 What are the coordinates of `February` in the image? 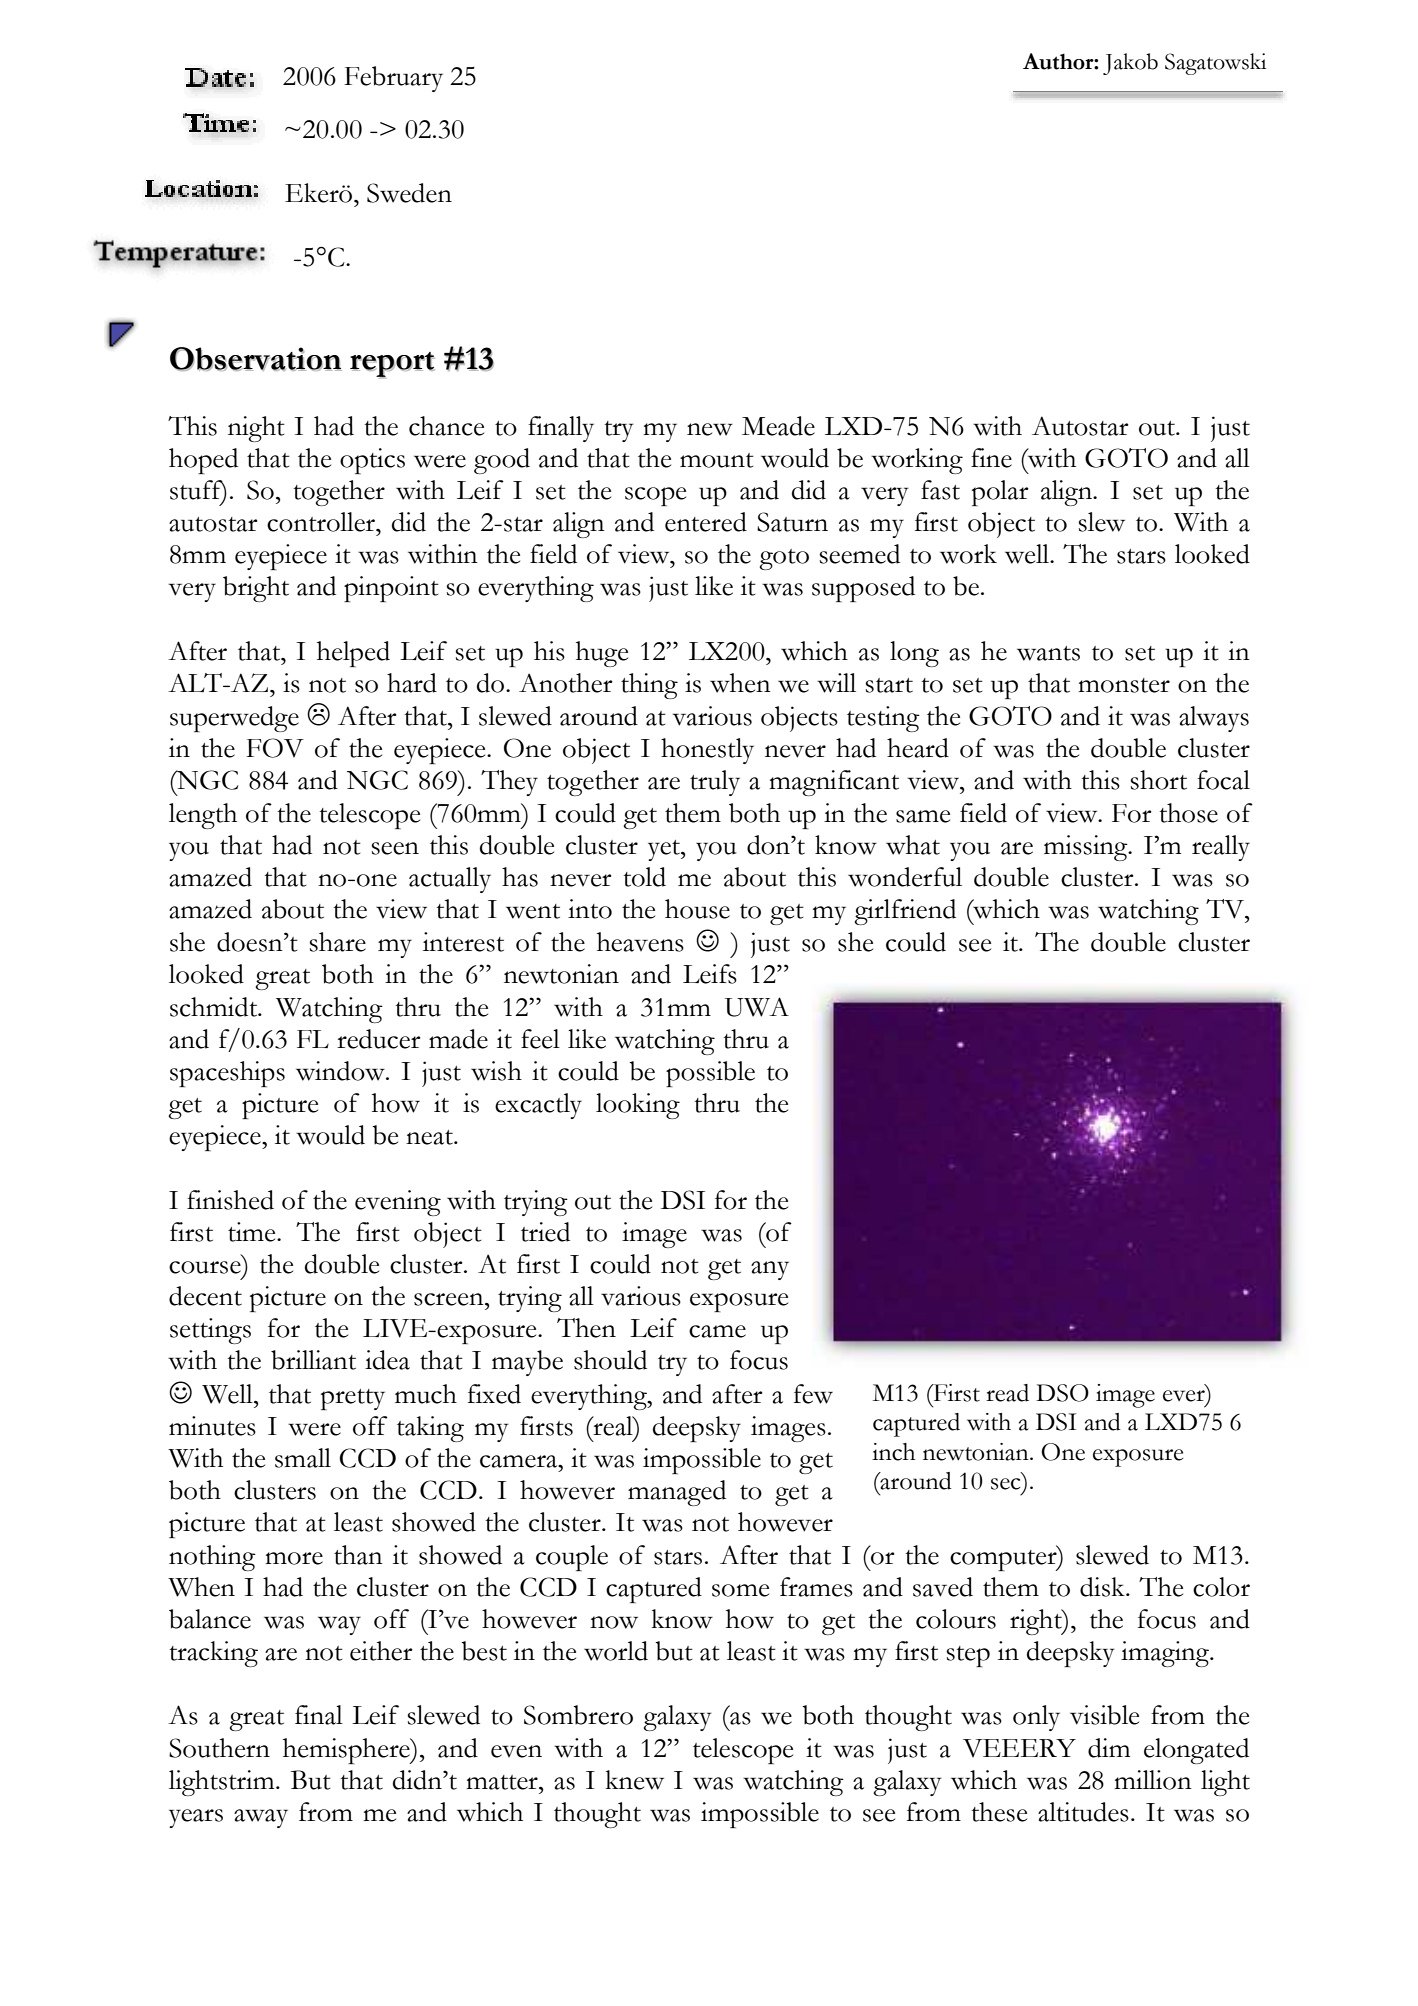 It's located at (393, 79).
